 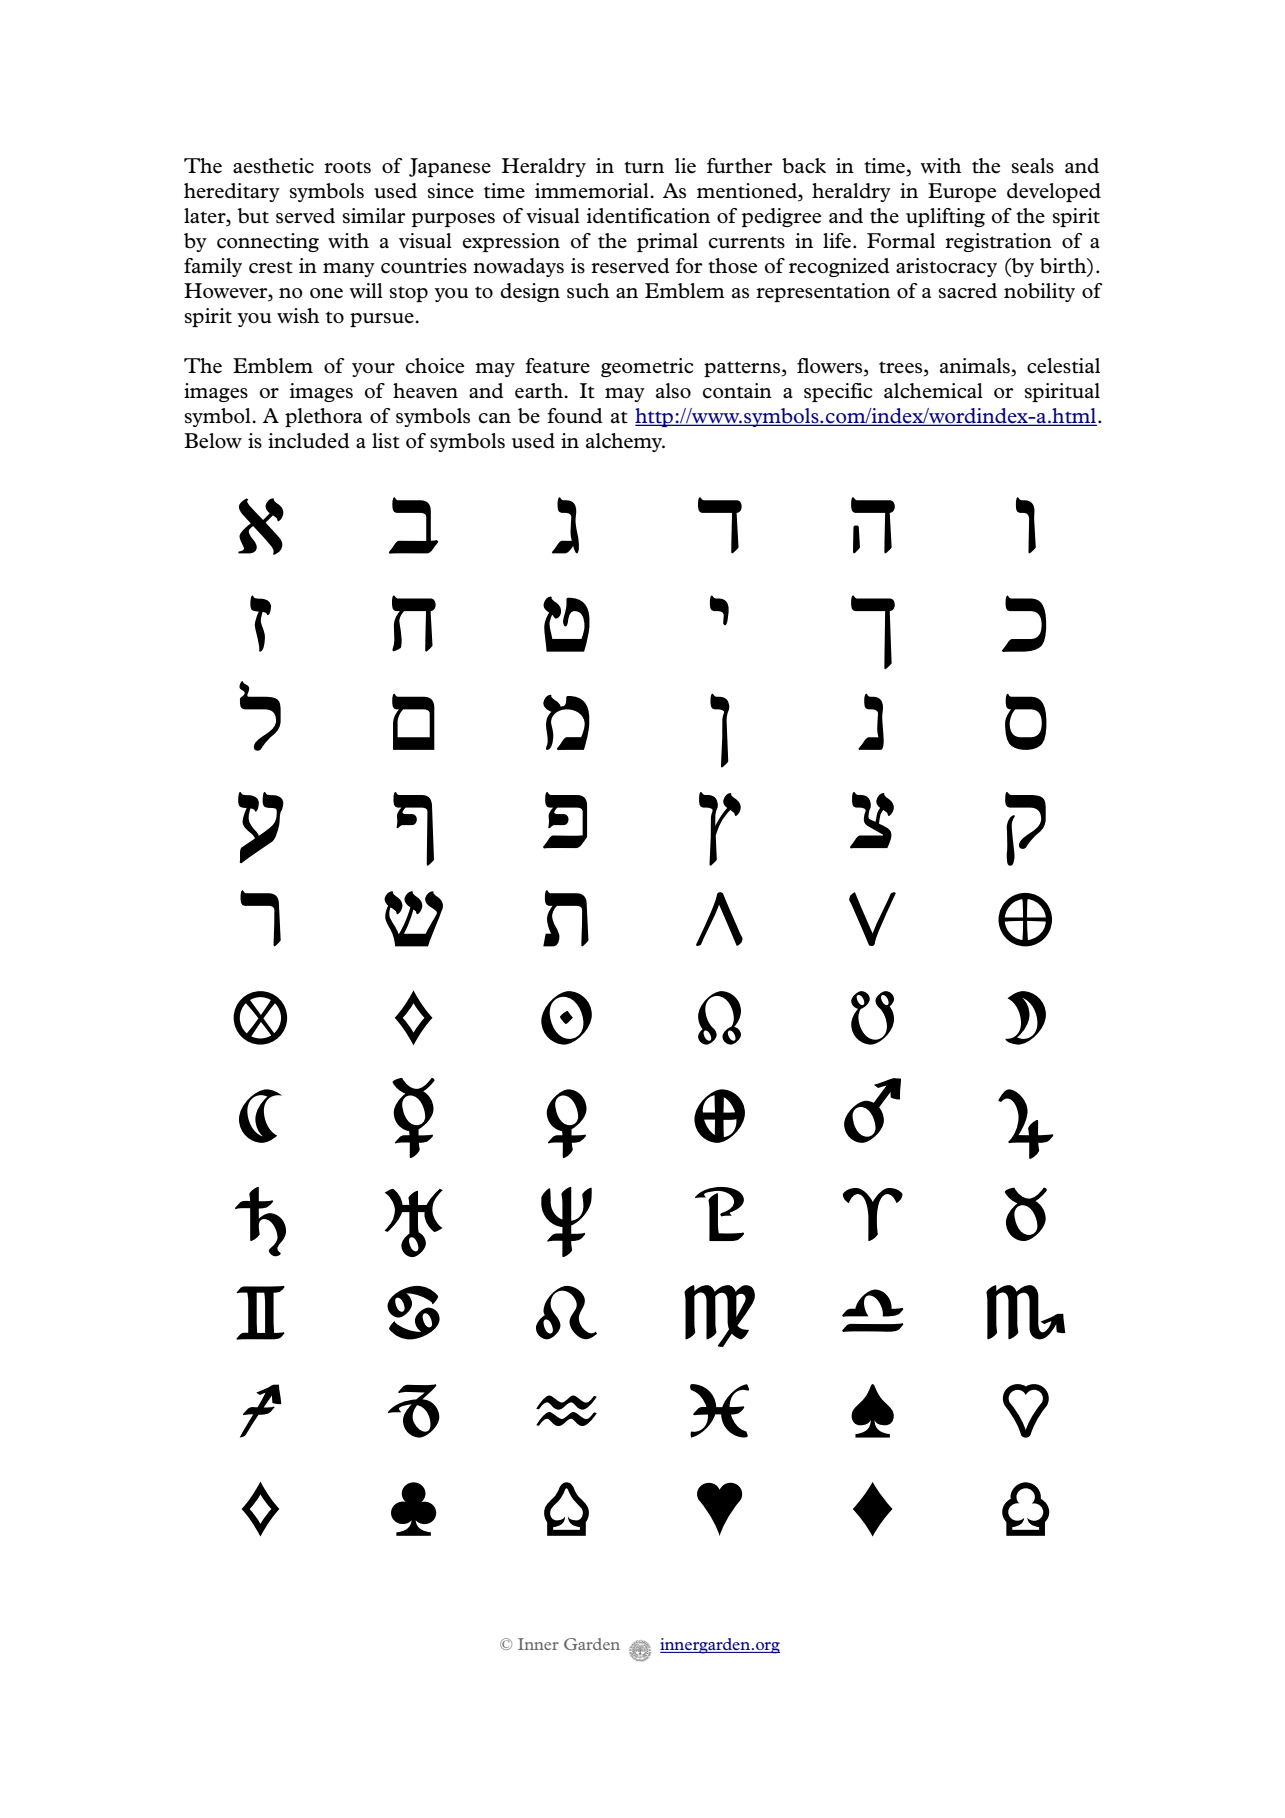 What do you see at coordinates (644, 167) in the screenshot?
I see `turn` at bounding box center [644, 167].
